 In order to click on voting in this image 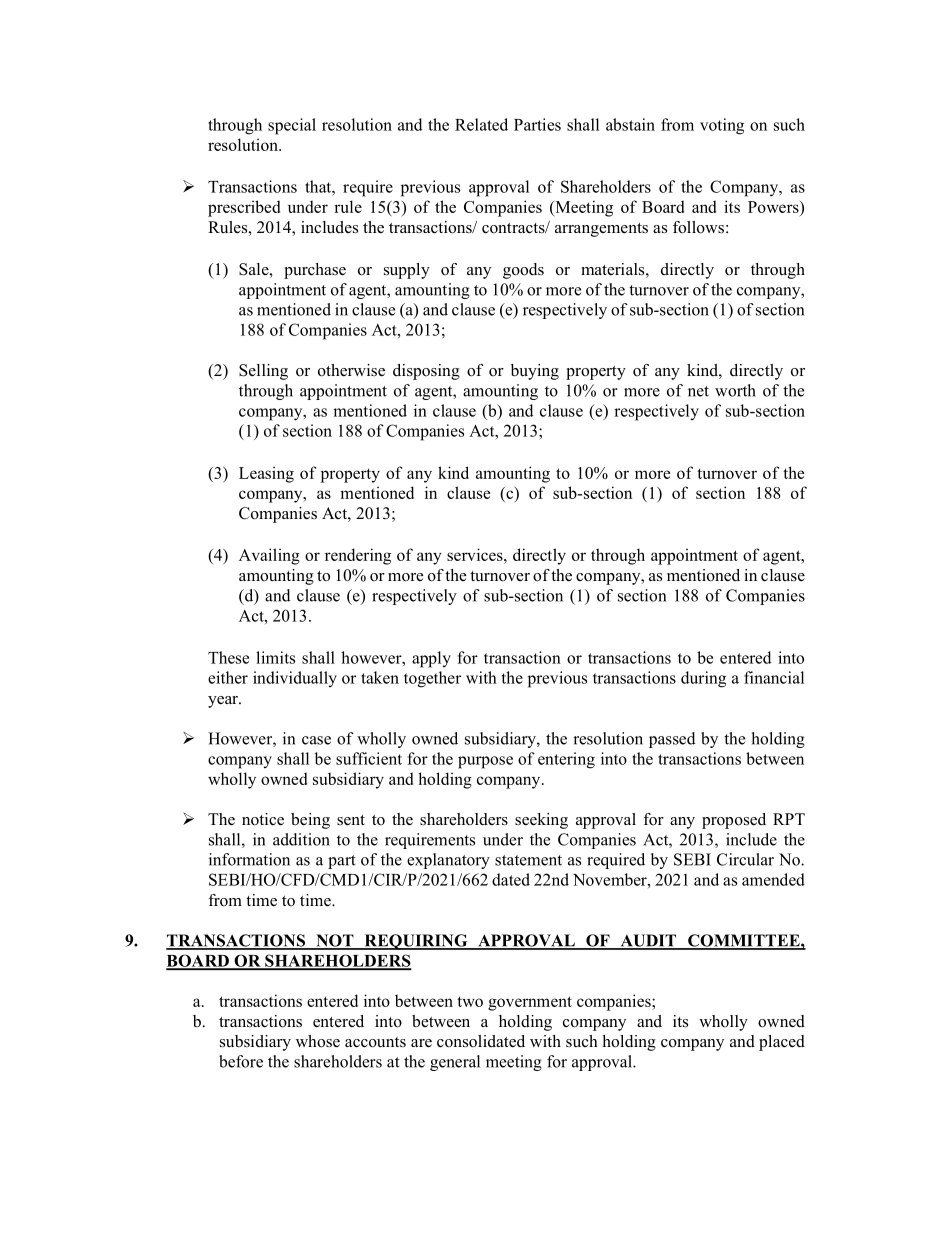, I will do `click(722, 126)`.
